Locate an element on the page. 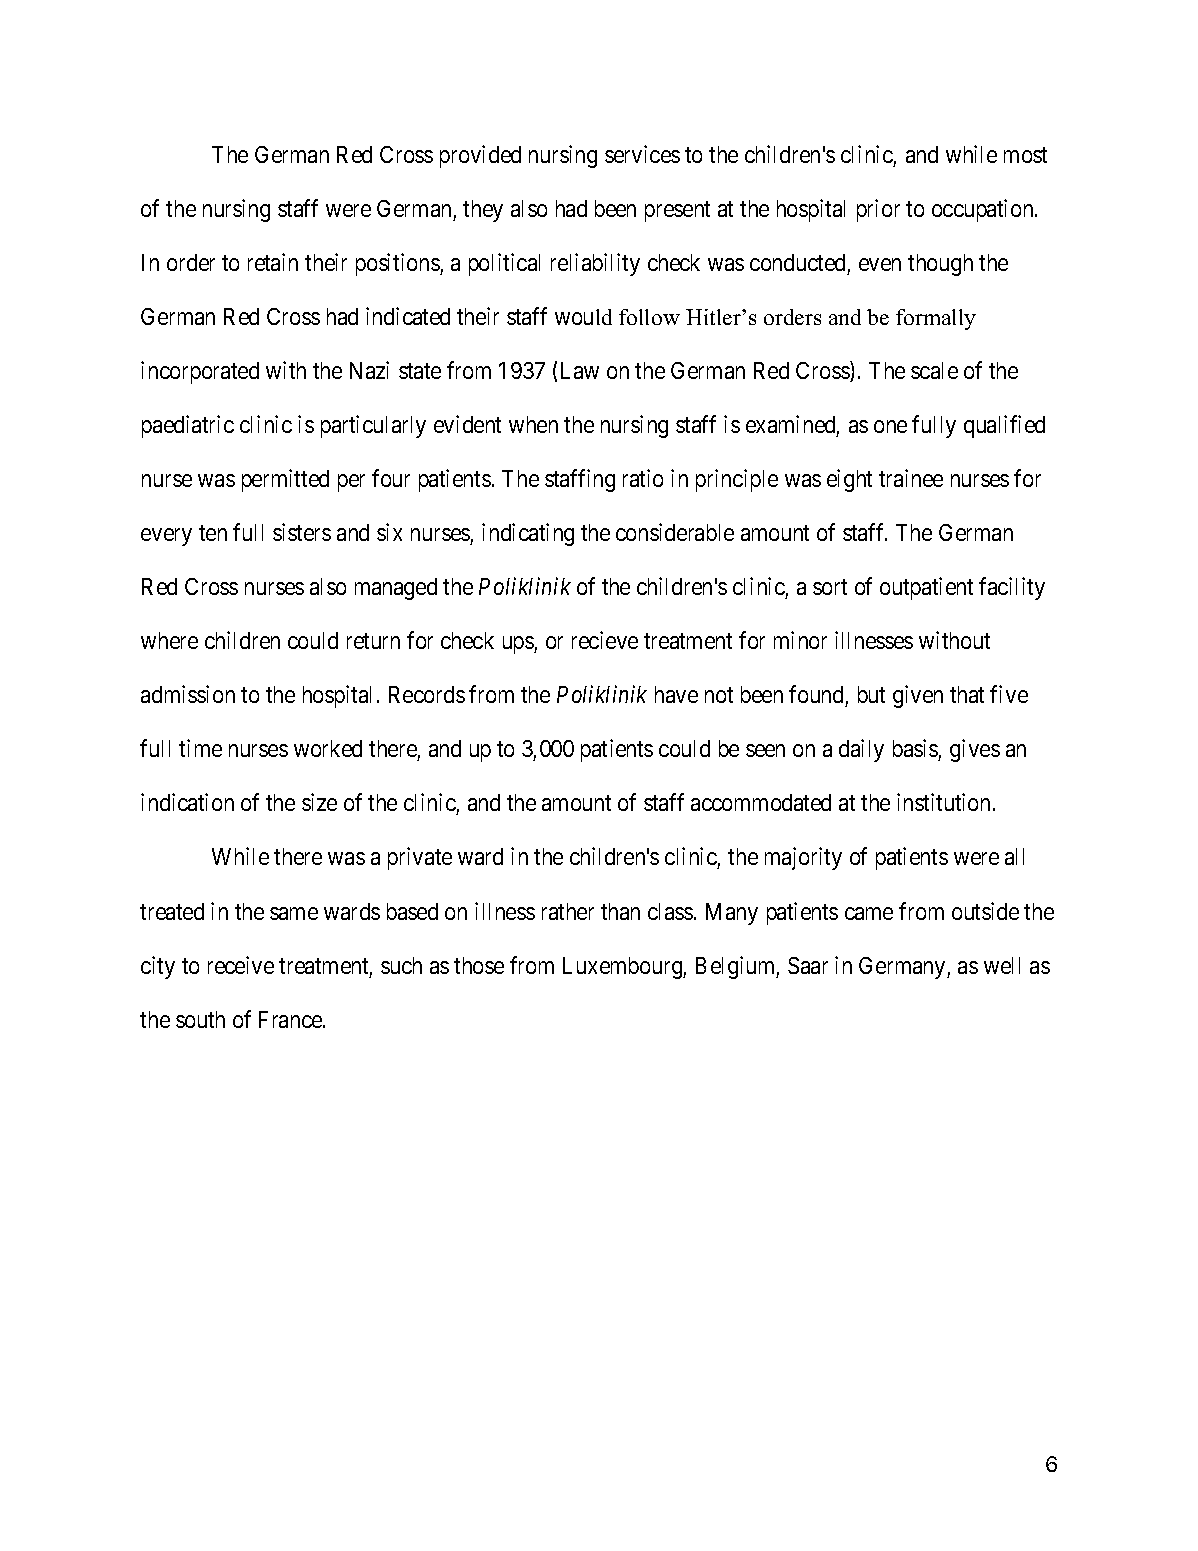 Image resolution: width=1198 pixels, height=1551 pixels. permitted is located at coordinates (285, 480).
